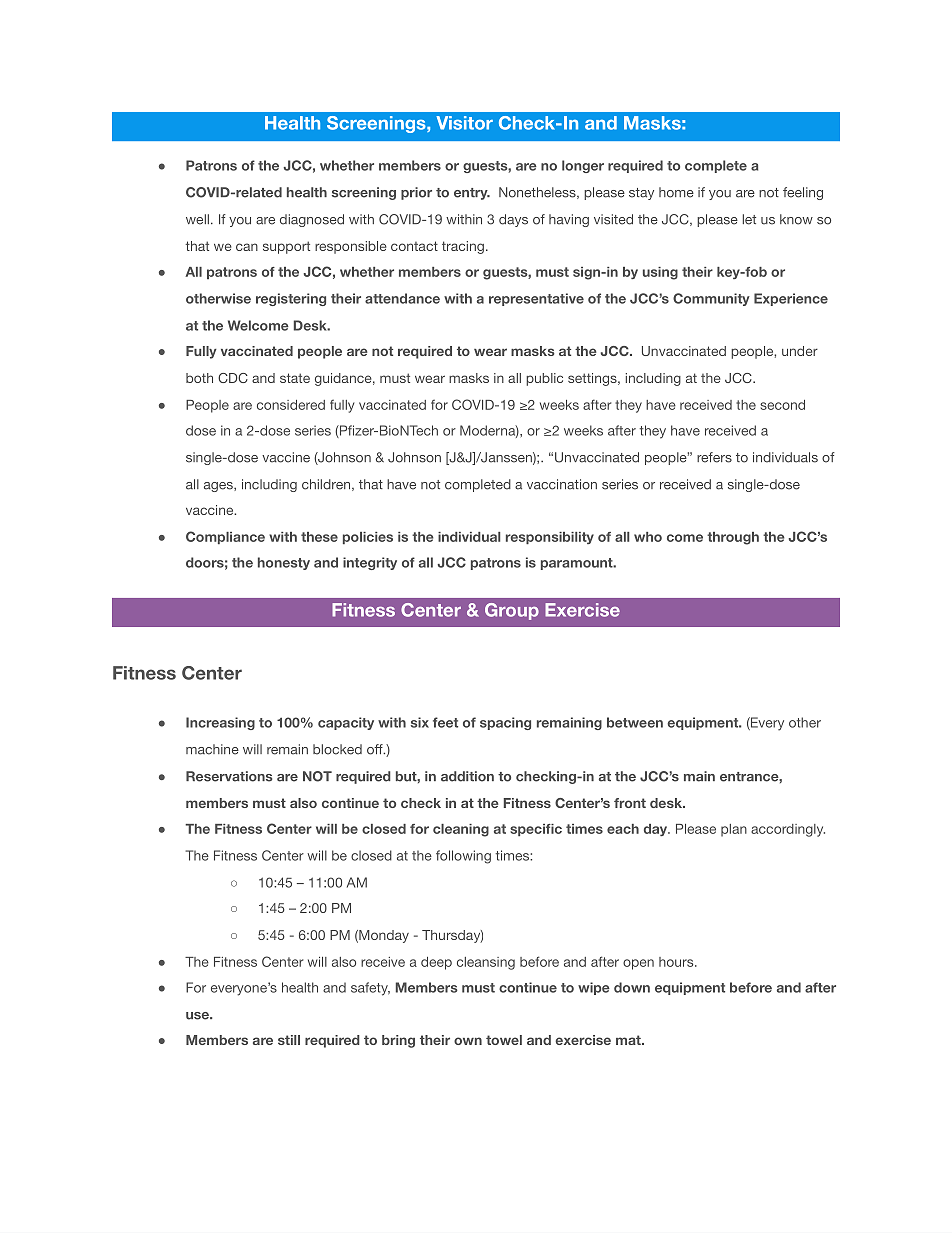  What do you see at coordinates (464, 123) in the screenshot?
I see `Visitor` at bounding box center [464, 123].
